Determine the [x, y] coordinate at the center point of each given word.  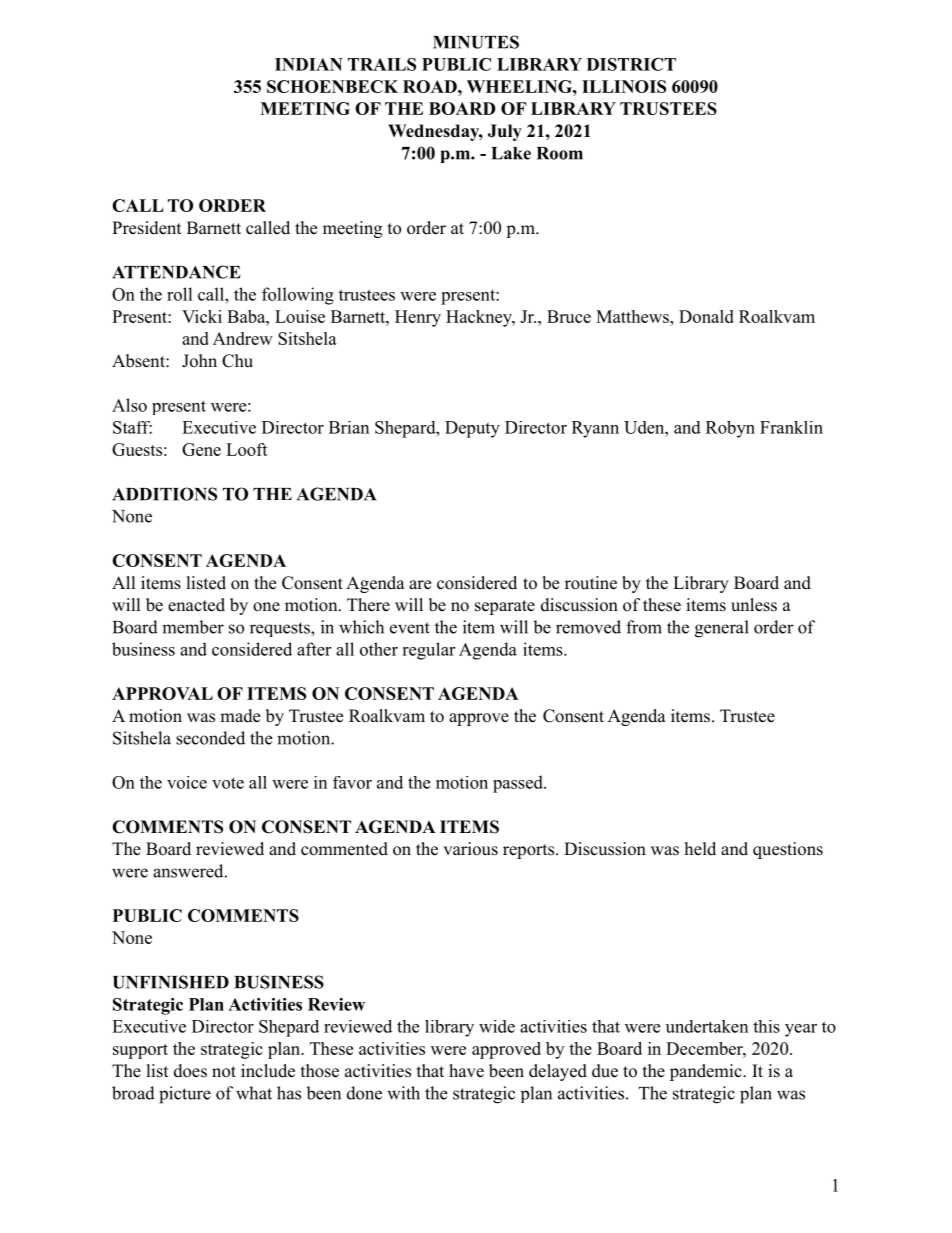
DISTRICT [631, 64]
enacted [196, 605]
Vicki [202, 316]
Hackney [480, 318]
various [470, 849]
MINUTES [476, 42]
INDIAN [309, 64]
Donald [706, 316]
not [224, 1072]
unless [754, 605]
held [700, 849]
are [420, 585]
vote [228, 783]
